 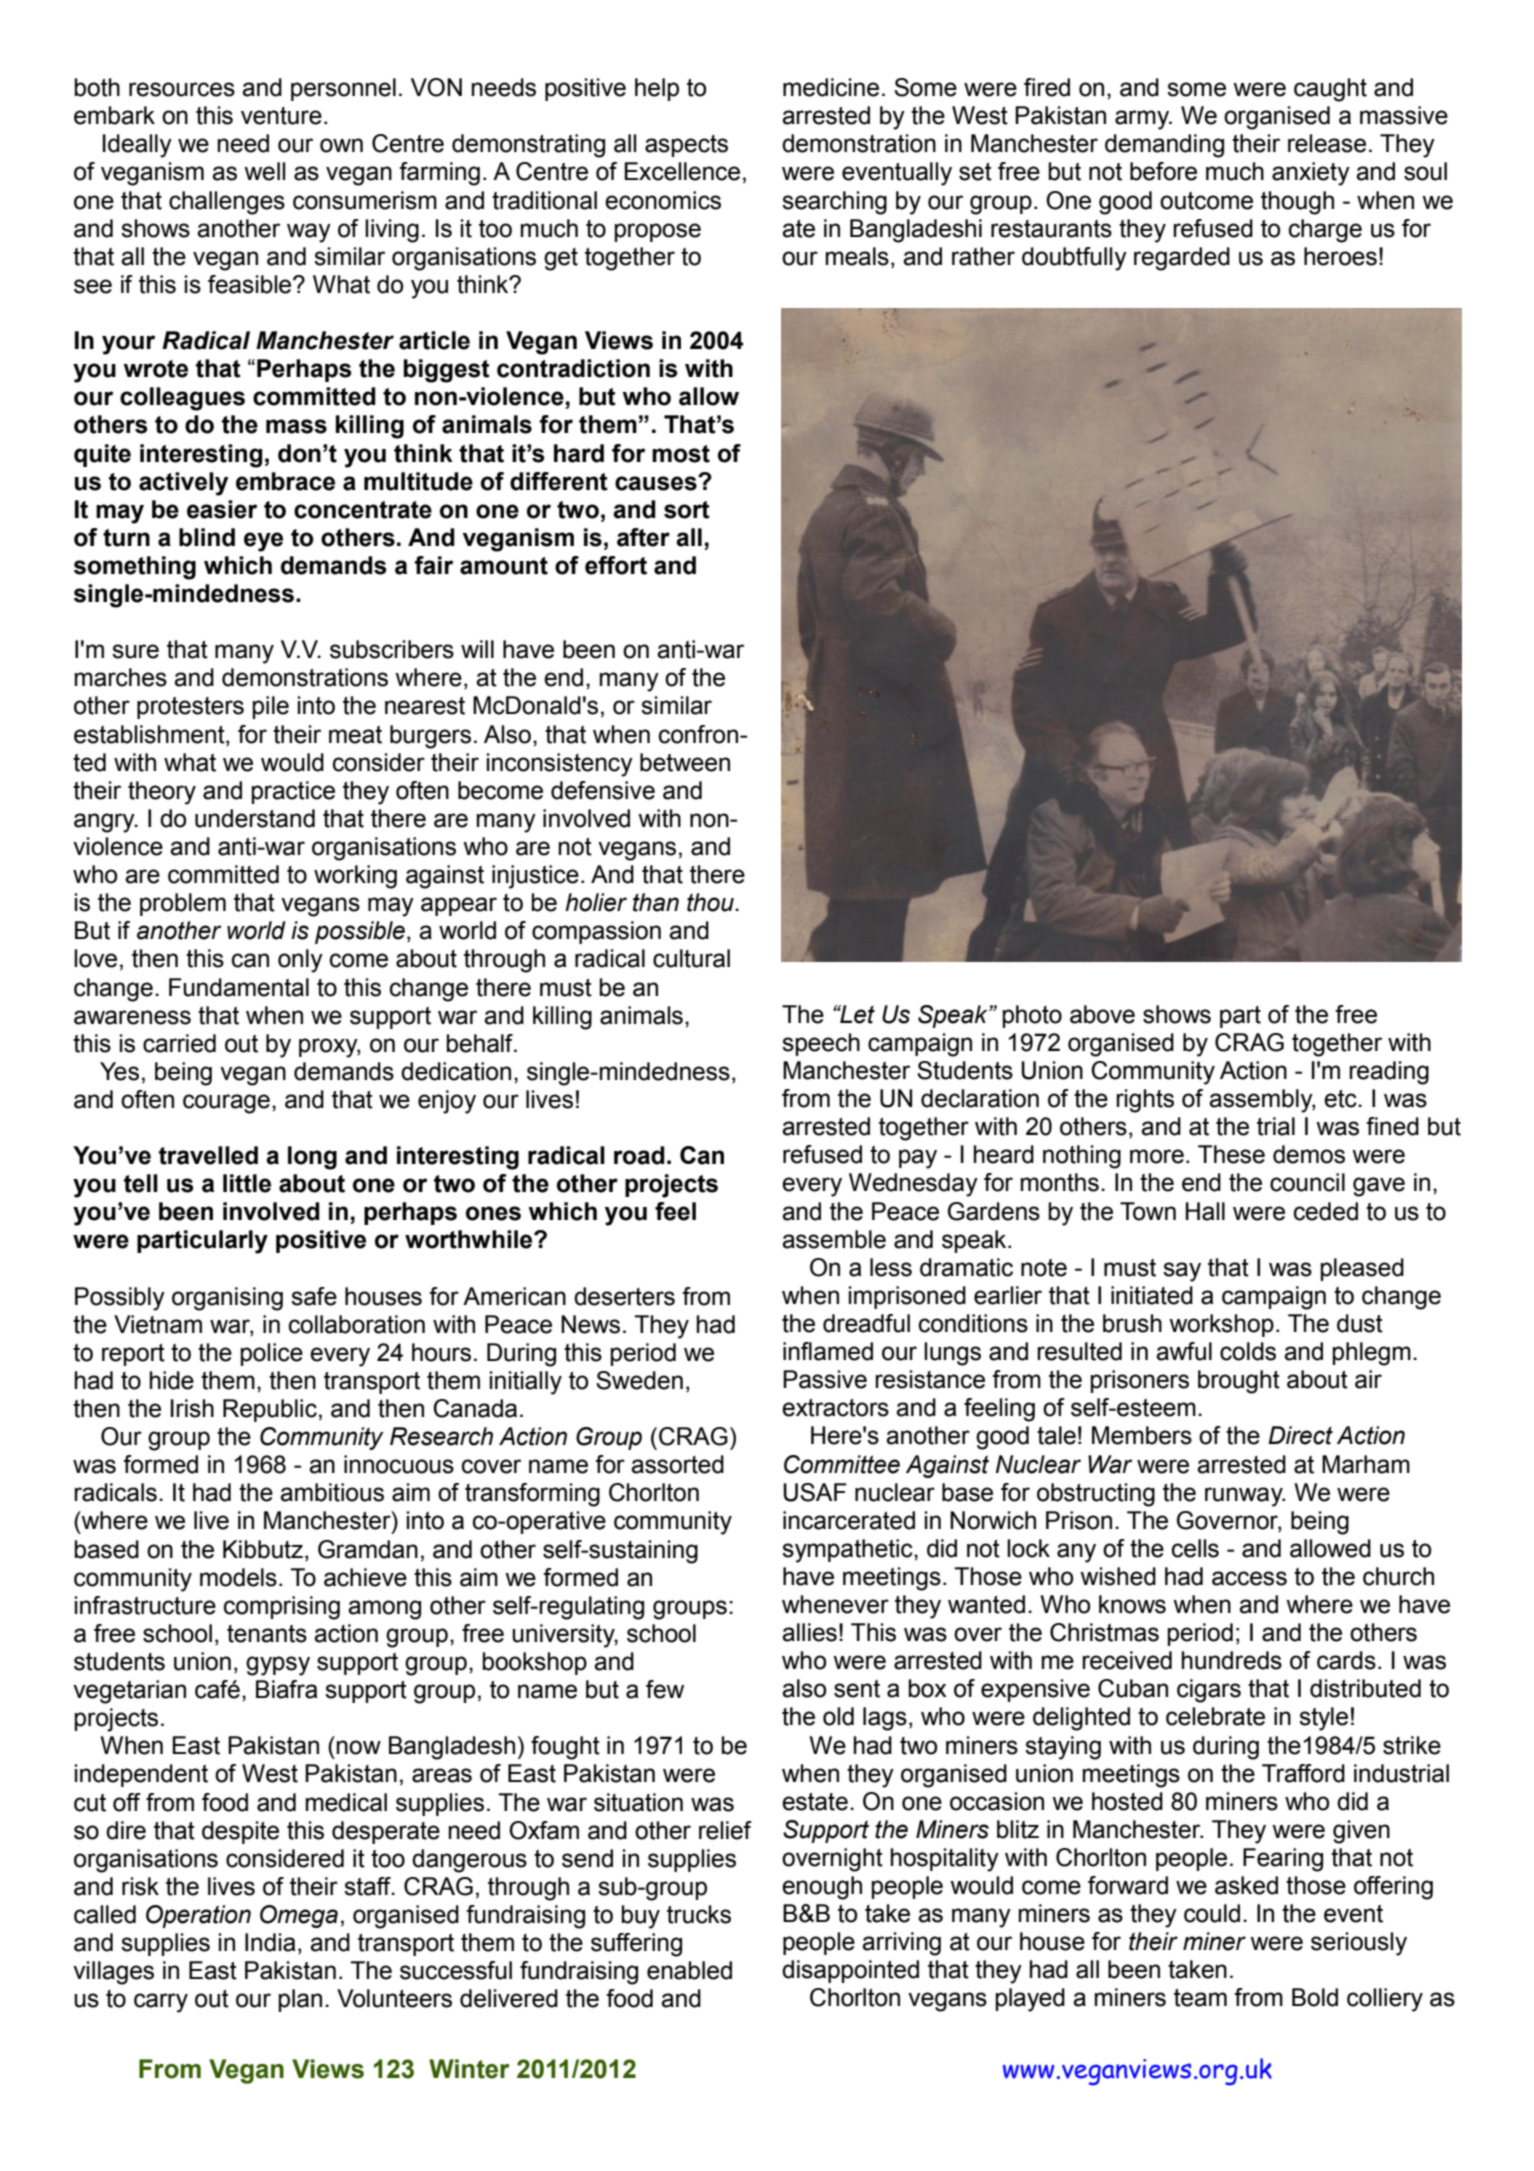 I want to click on above, so click(x=1102, y=1014).
